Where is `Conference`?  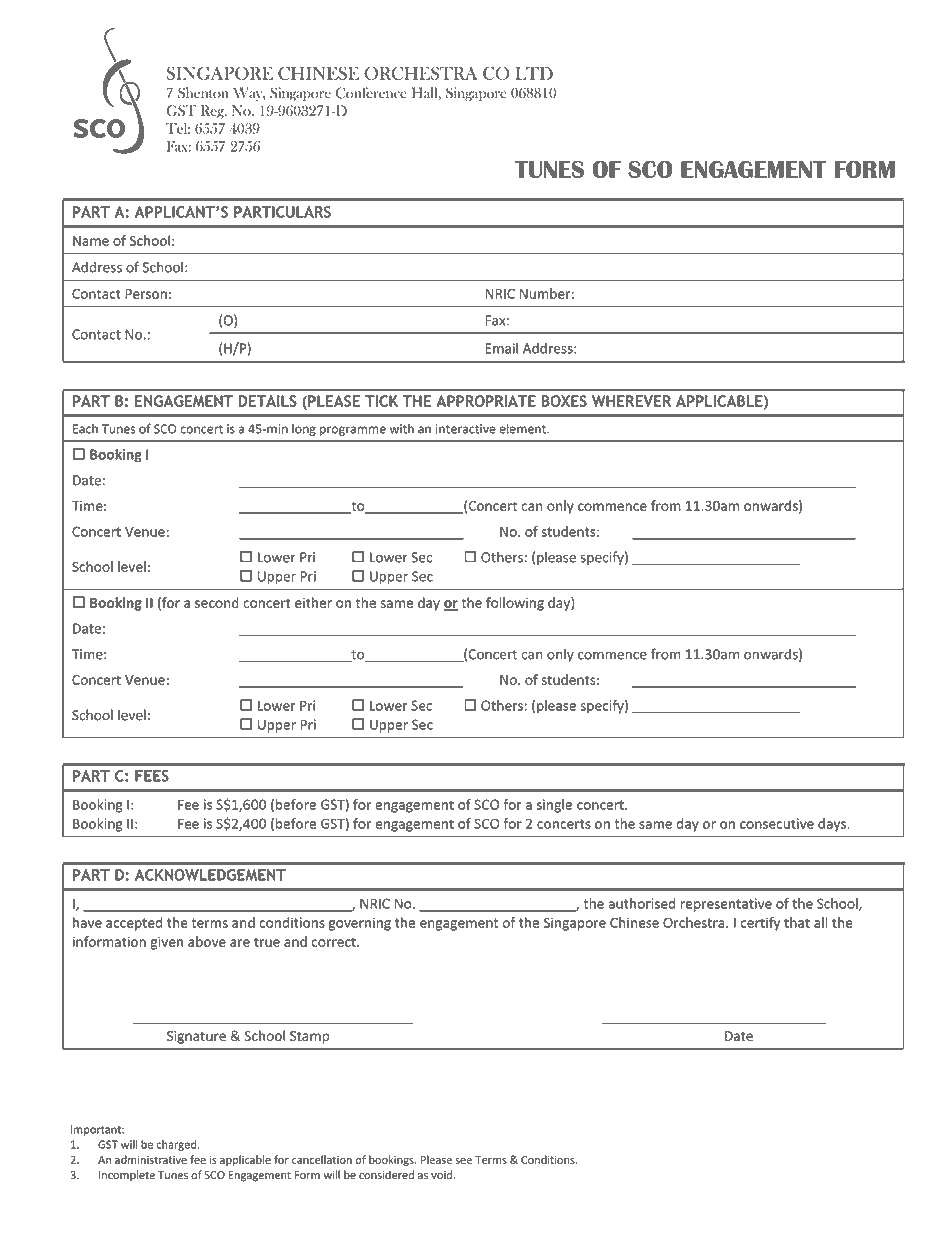
Conference is located at coordinates (371, 93).
